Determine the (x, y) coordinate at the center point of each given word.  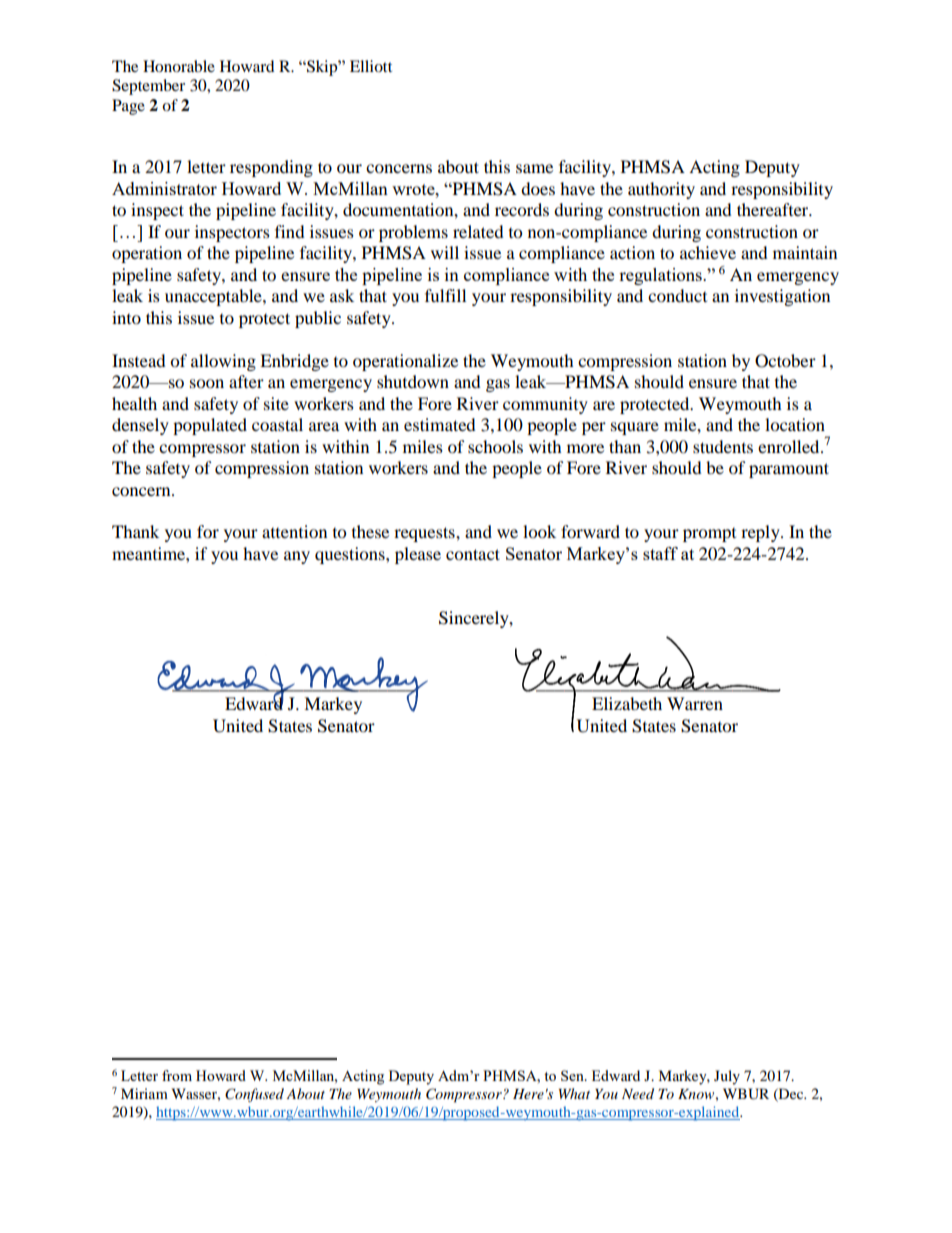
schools (495, 446)
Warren (695, 703)
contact (473, 554)
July (727, 1077)
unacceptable (214, 297)
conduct (677, 295)
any (297, 557)
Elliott (371, 66)
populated (210, 426)
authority (661, 190)
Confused (254, 1095)
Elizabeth (627, 703)
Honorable (179, 66)
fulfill (445, 295)
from (177, 1075)
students (723, 446)
